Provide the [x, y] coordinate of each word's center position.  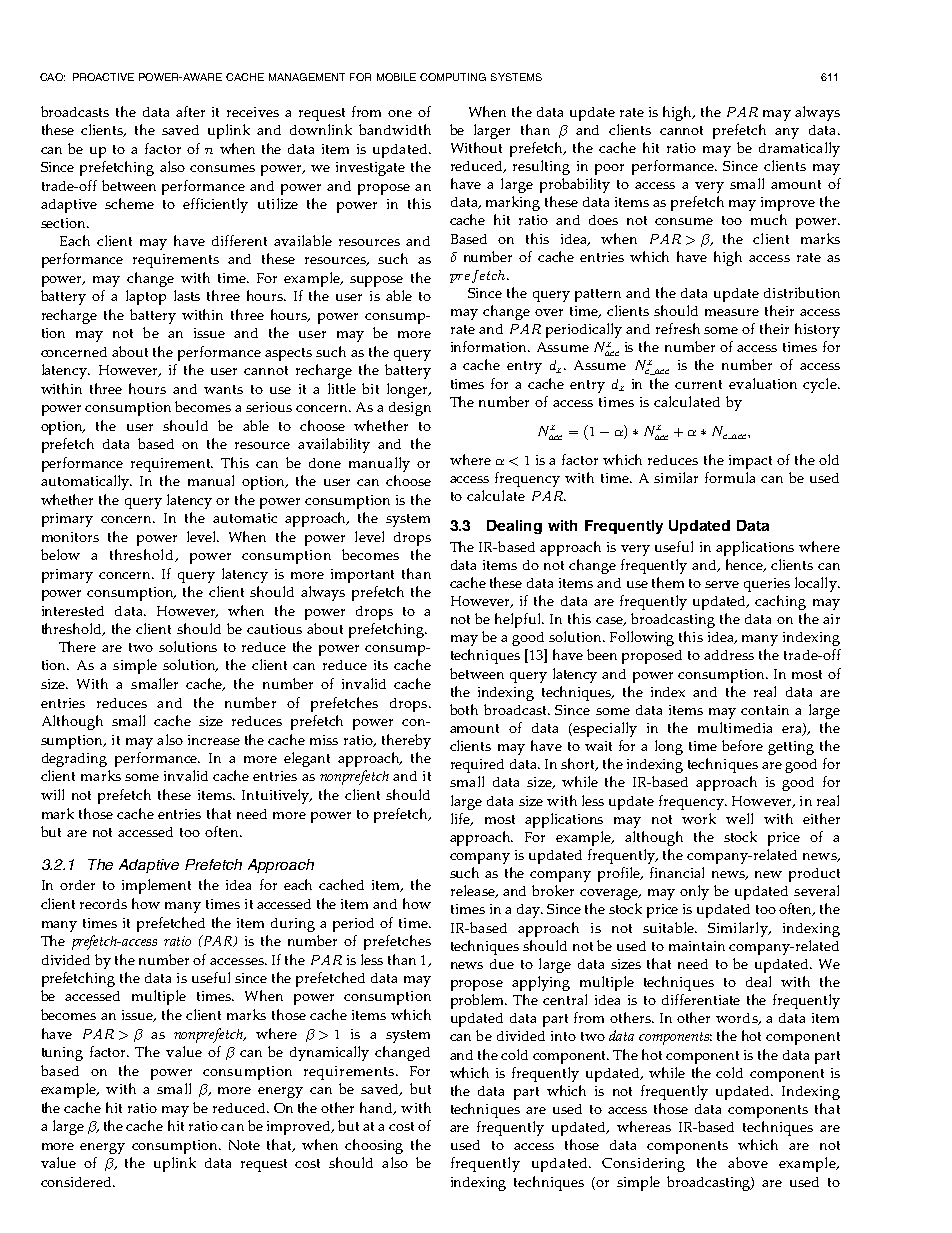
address [729, 655]
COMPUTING [453, 77]
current [698, 384]
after [190, 111]
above [748, 1162]
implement [156, 886]
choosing [374, 1146]
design [410, 409]
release [474, 891]
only [694, 892]
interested [73, 611]
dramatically [799, 149]
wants [223, 389]
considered [77, 1182]
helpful [519, 620]
